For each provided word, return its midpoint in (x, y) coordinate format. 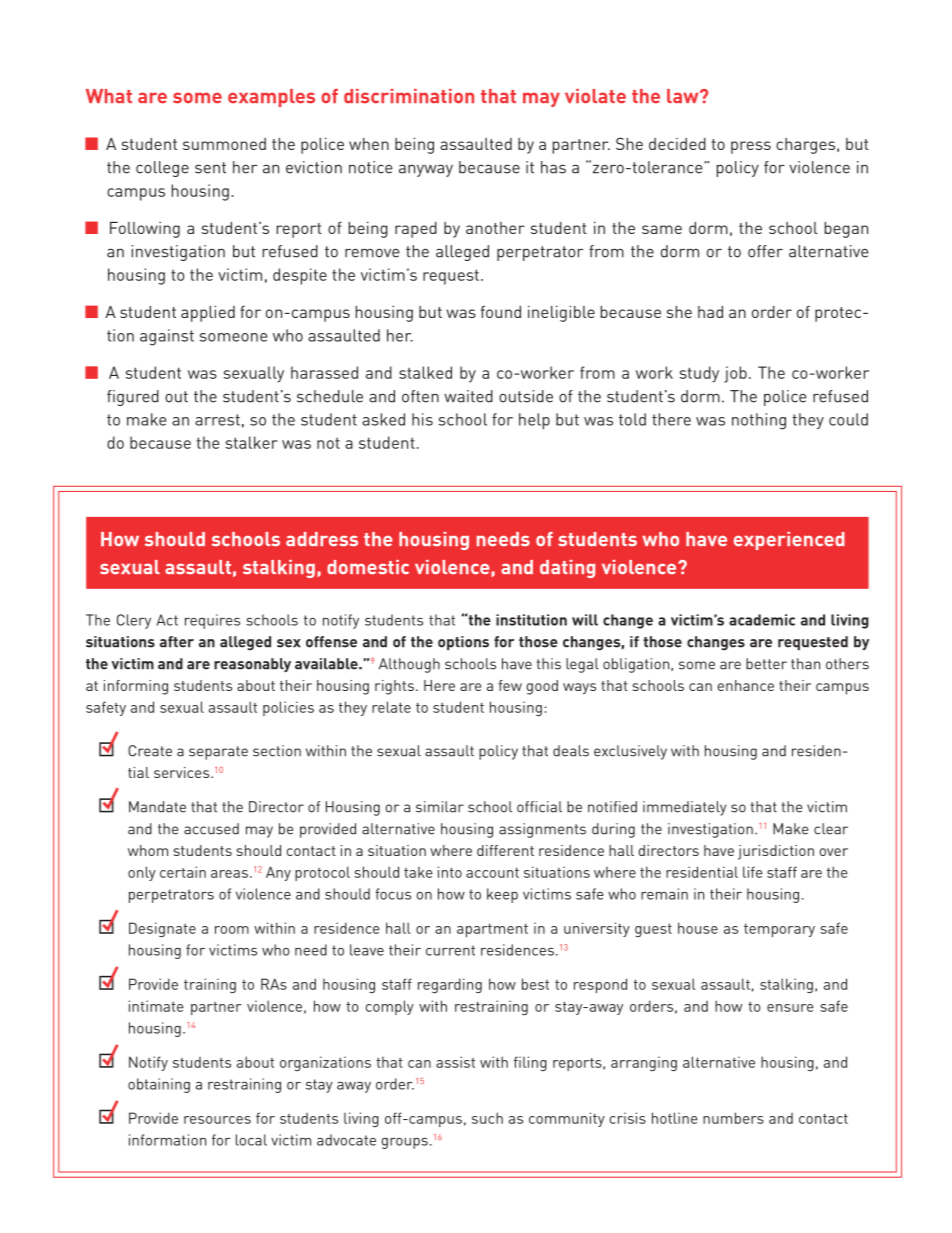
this (549, 664)
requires (212, 621)
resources (217, 1120)
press (751, 147)
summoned (224, 144)
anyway (426, 170)
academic (762, 620)
